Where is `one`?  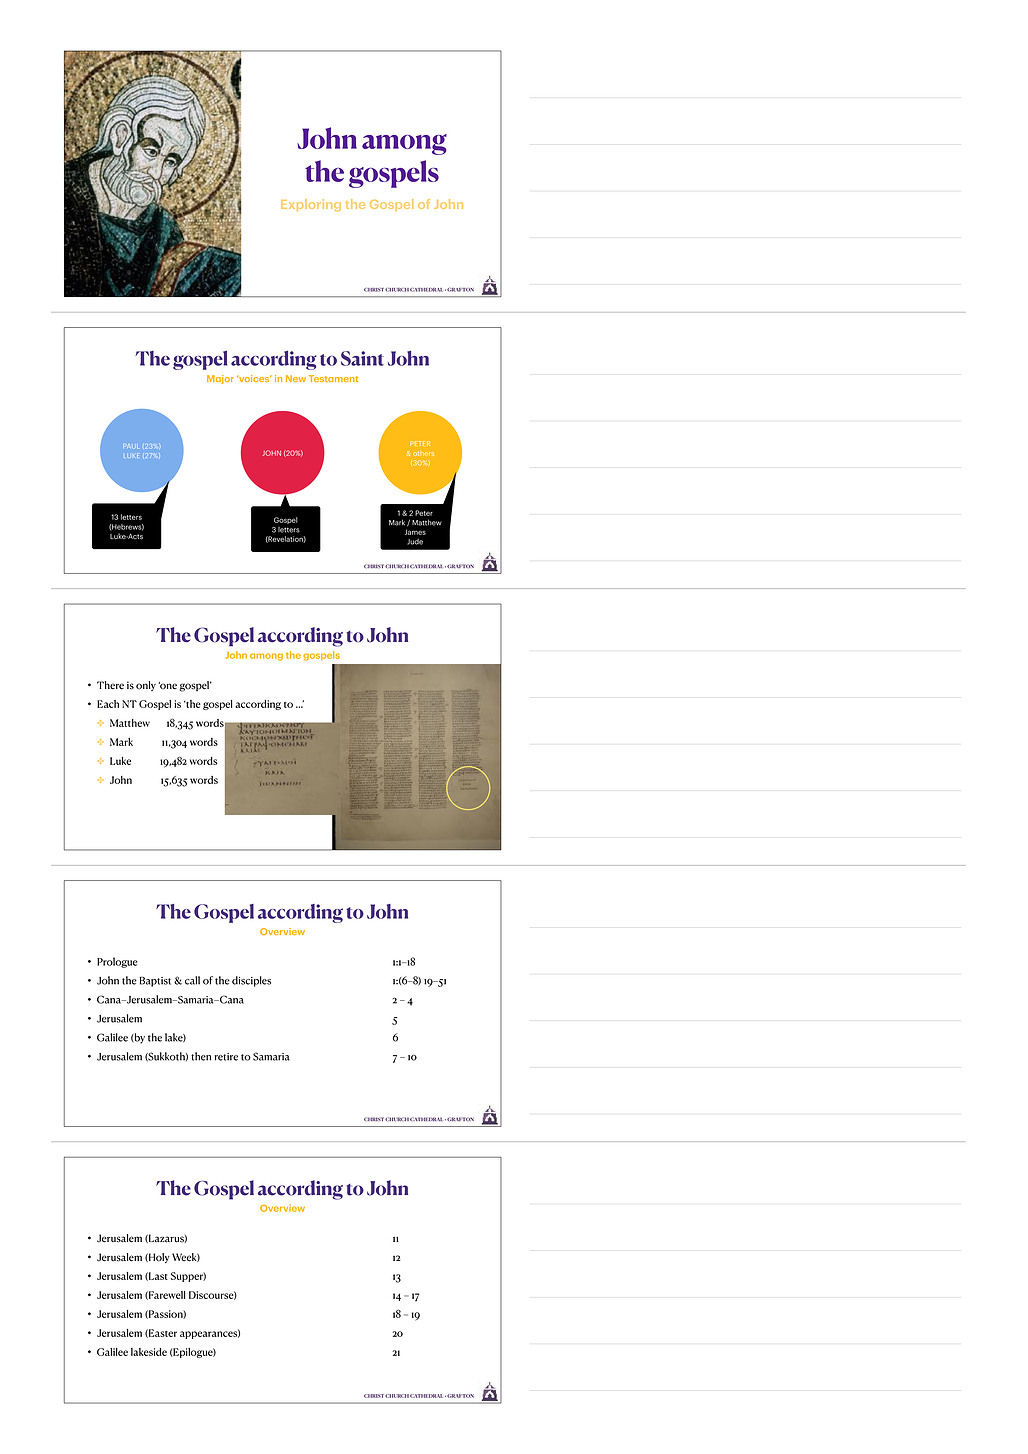 one is located at coordinates (168, 686).
